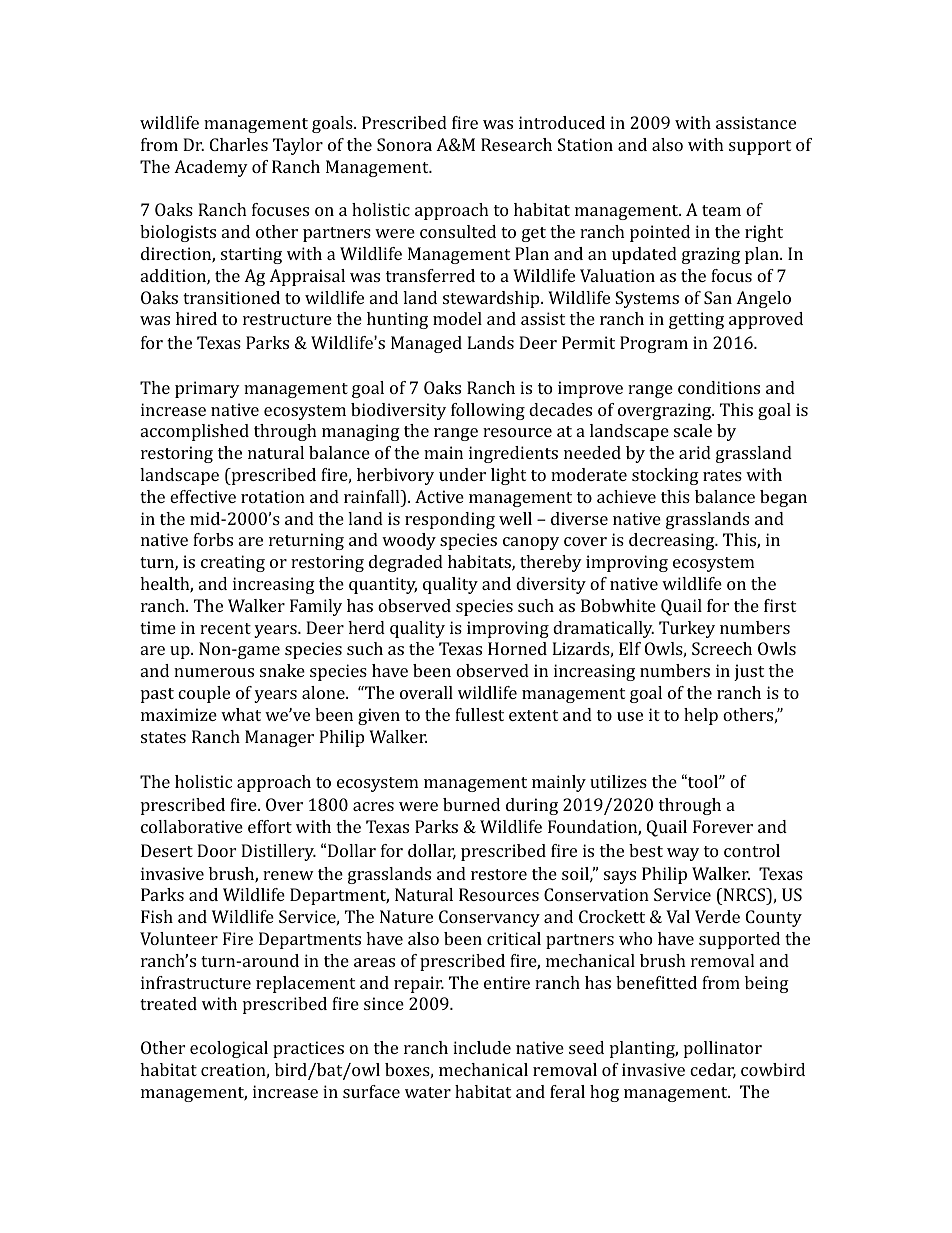  I want to click on Forever, so click(723, 826).
